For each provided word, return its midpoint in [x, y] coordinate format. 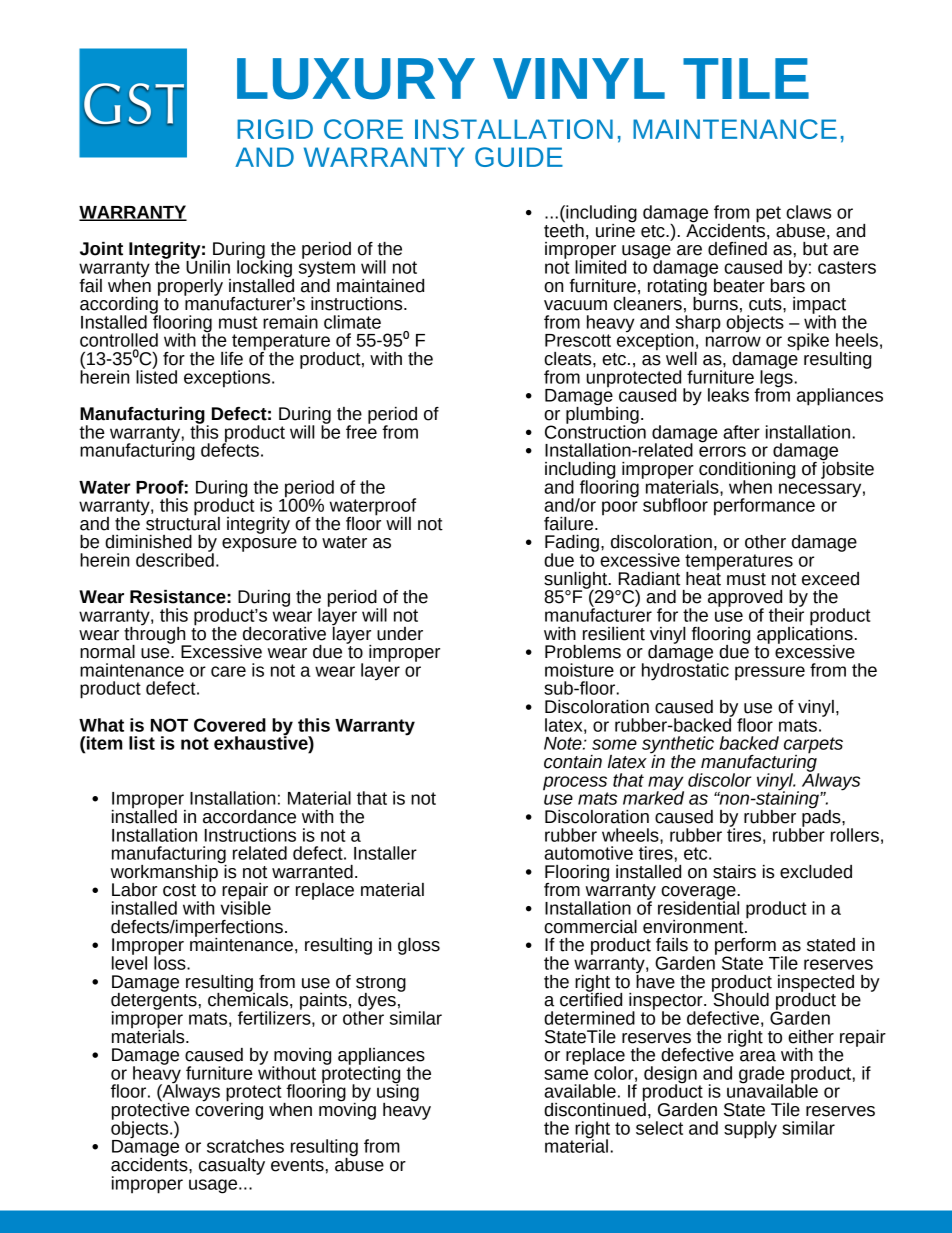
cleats [569, 359]
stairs [734, 872]
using [398, 1093]
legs [775, 378]
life [232, 359]
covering [229, 1110]
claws [808, 212]
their [786, 614]
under [400, 634]
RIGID [275, 129]
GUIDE [519, 157]
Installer [385, 853]
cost [179, 890]
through [156, 635]
